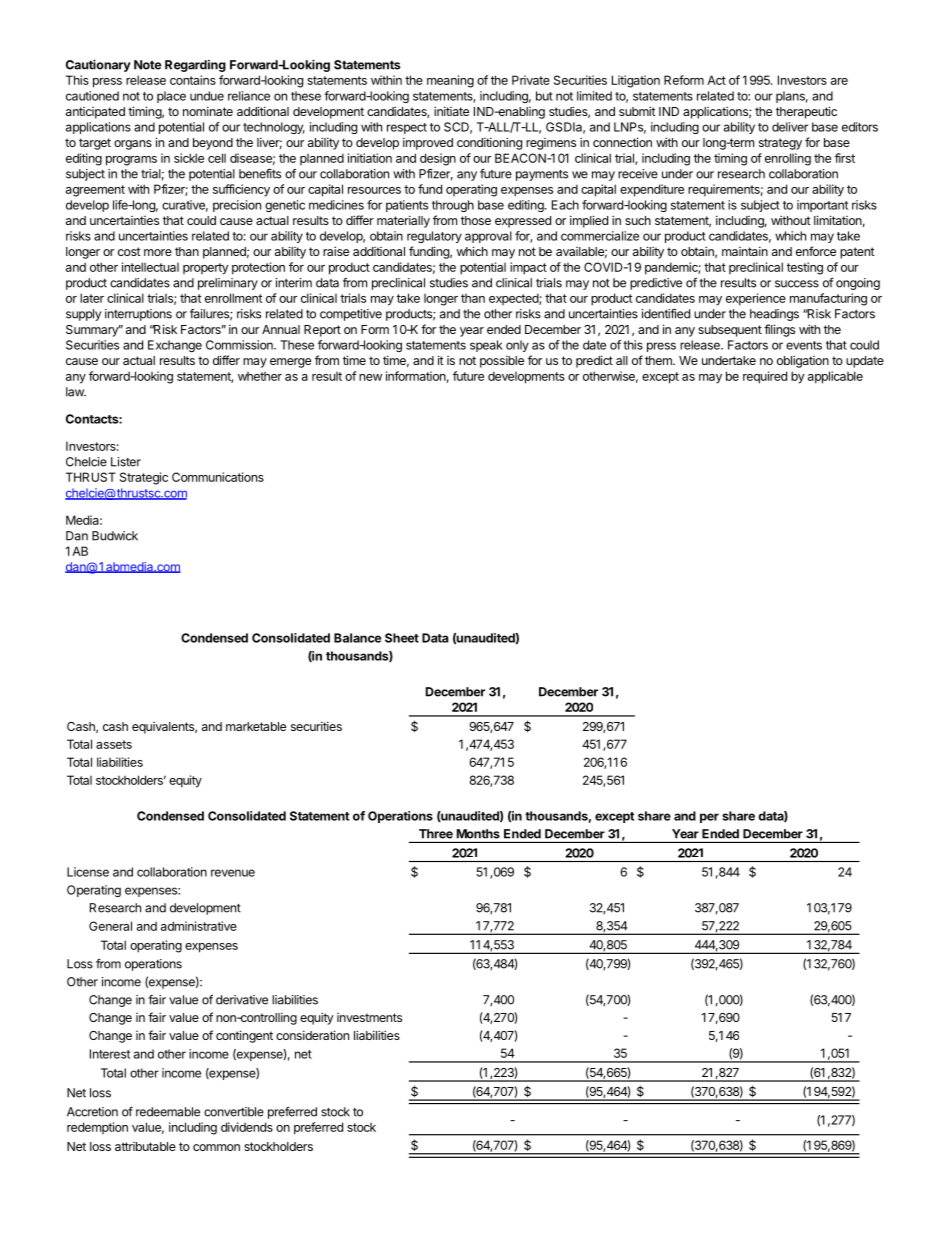 This page has height=1233, width=952. I want to click on filings, so click(779, 330).
